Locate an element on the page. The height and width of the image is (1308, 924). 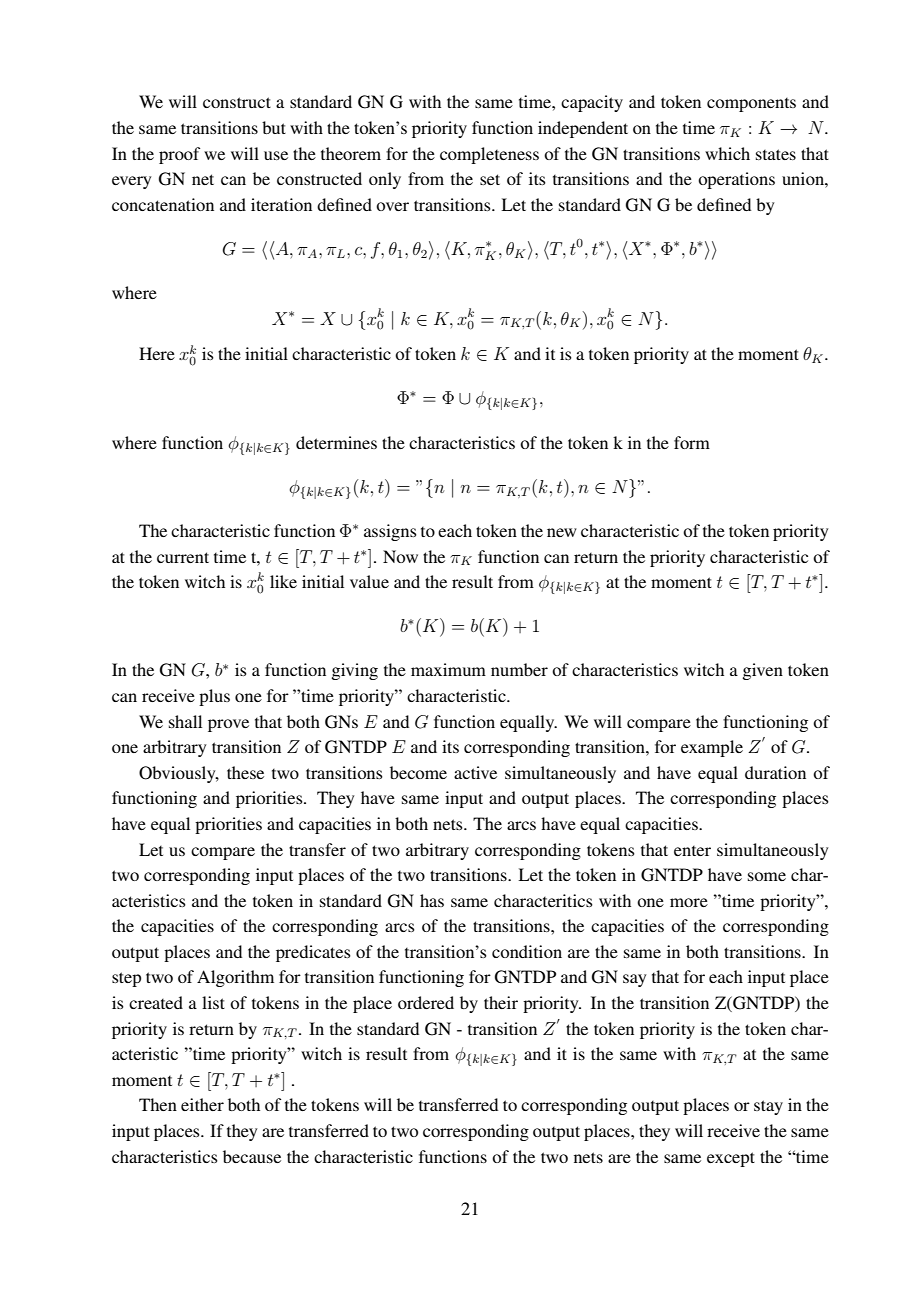
either is located at coordinates (202, 1104).
